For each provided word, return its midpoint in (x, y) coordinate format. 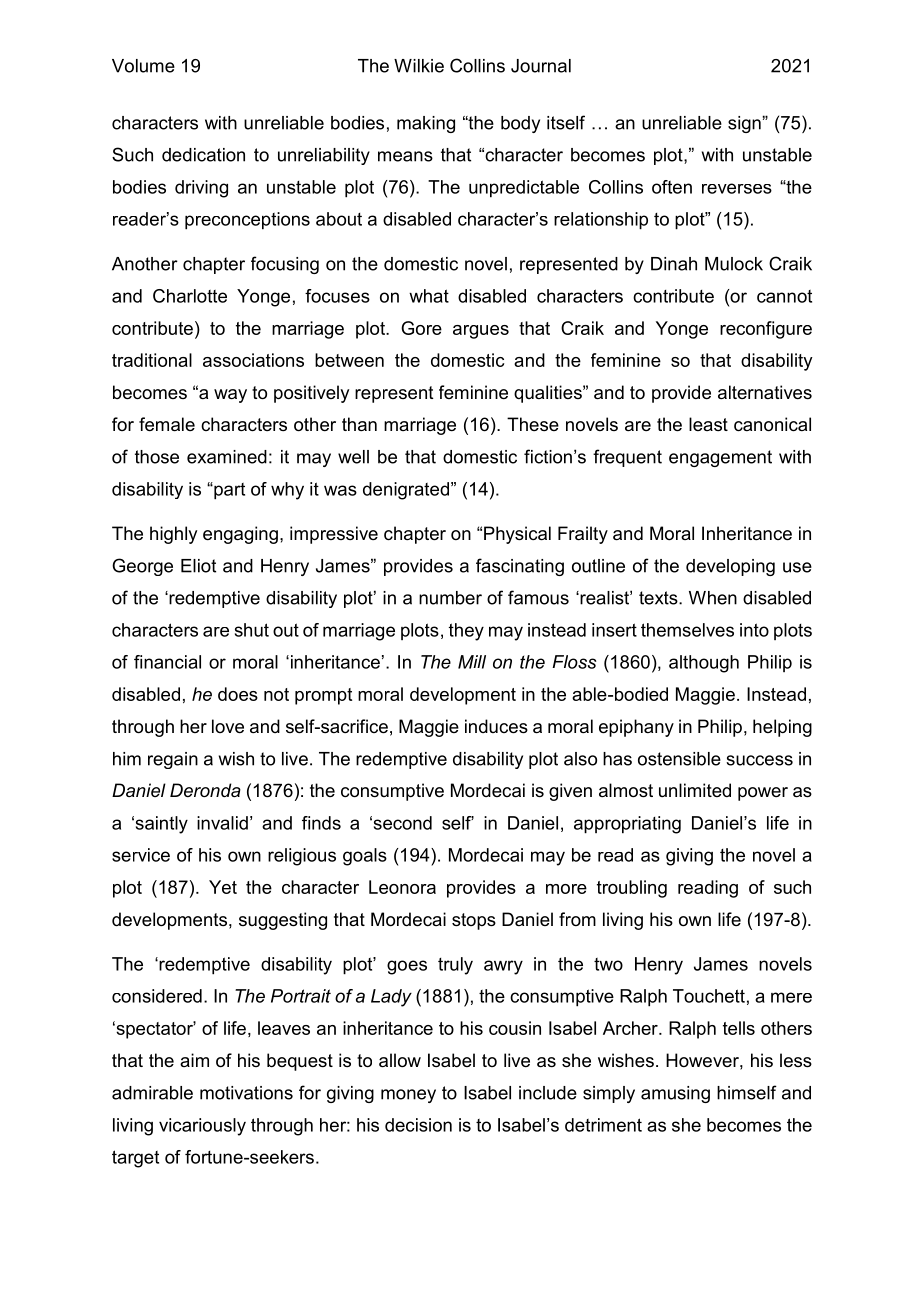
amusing (675, 1094)
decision (418, 1125)
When (713, 598)
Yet (223, 887)
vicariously (202, 1127)
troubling (632, 889)
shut (252, 630)
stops (474, 921)
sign (745, 124)
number (450, 598)
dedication (203, 155)
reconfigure (766, 330)
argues (481, 332)
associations (253, 360)
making (426, 124)
